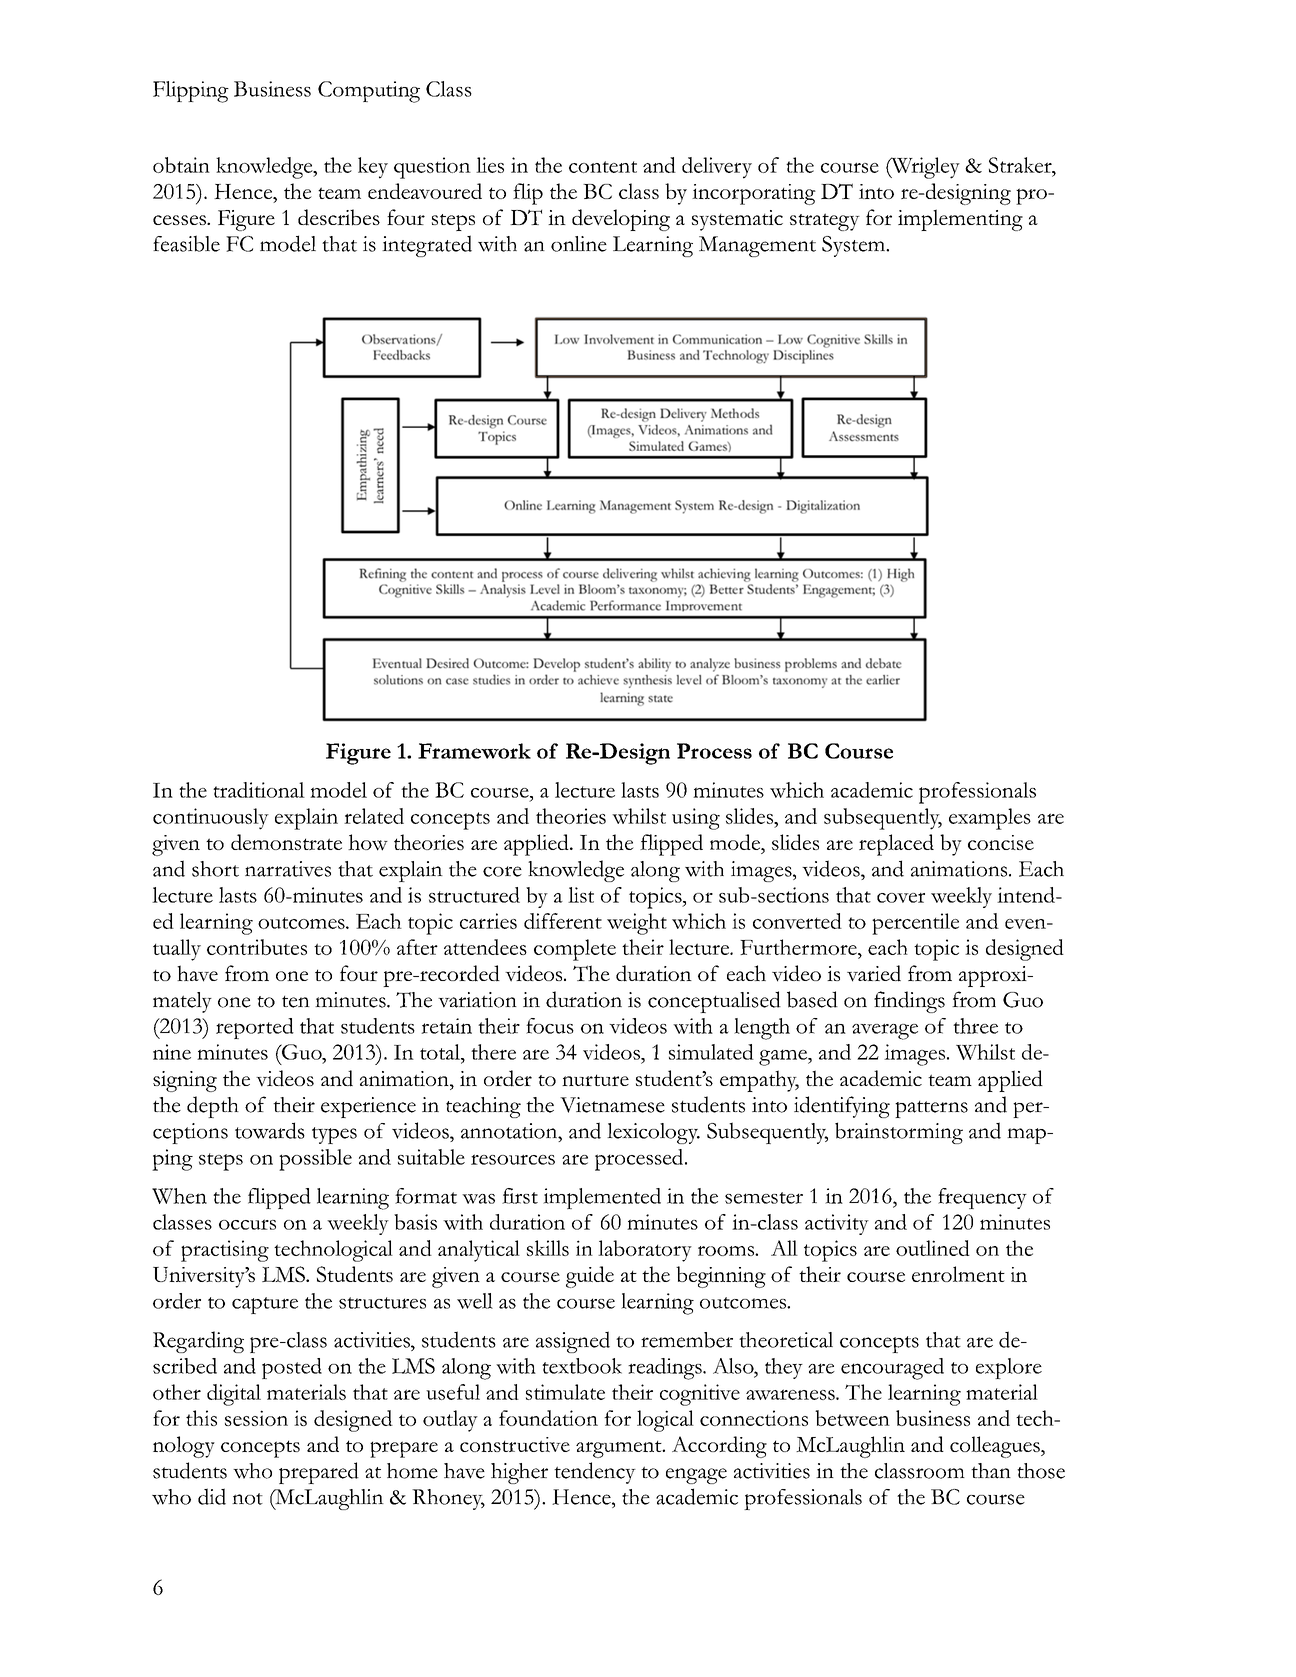  Describe the element at coordinates (960, 220) in the screenshot. I see `implementing` at that location.
